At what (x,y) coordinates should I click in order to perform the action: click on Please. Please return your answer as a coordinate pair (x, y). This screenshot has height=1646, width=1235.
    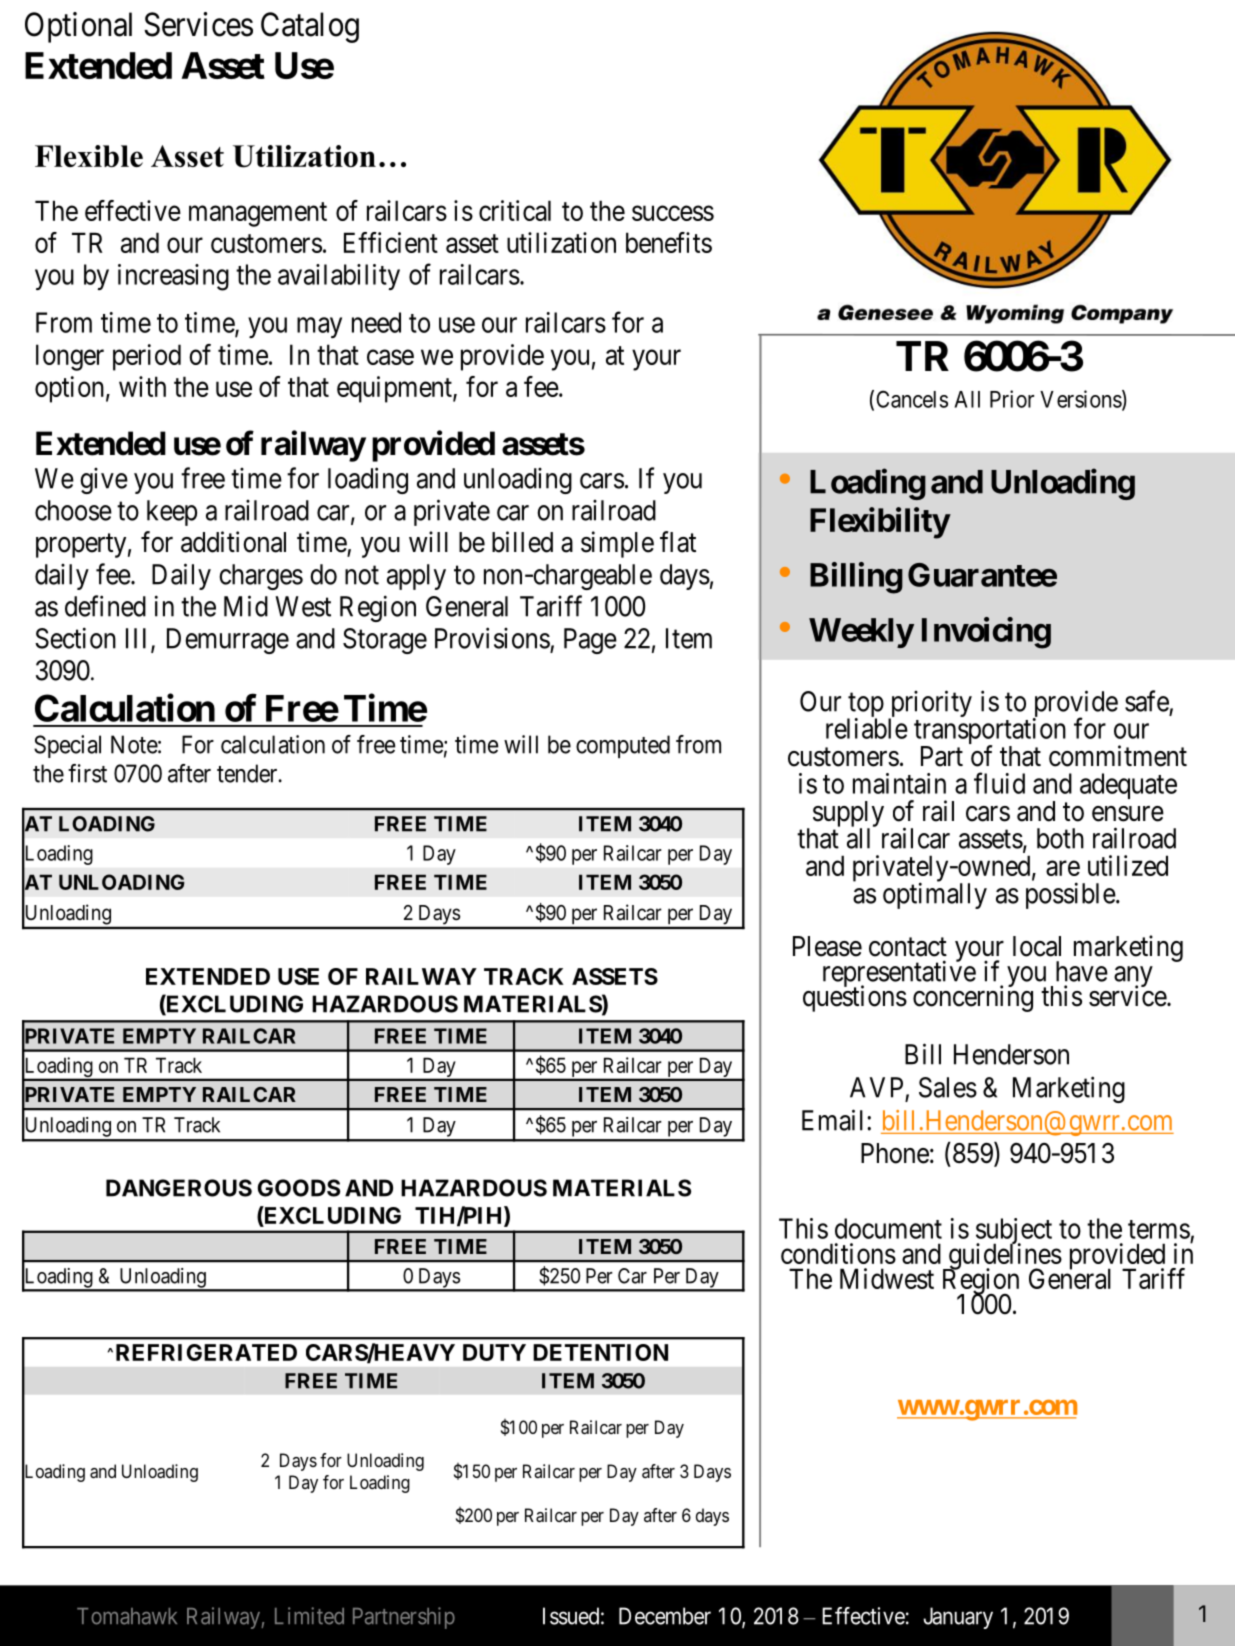
    Looking at the image, I should click on (827, 946).
